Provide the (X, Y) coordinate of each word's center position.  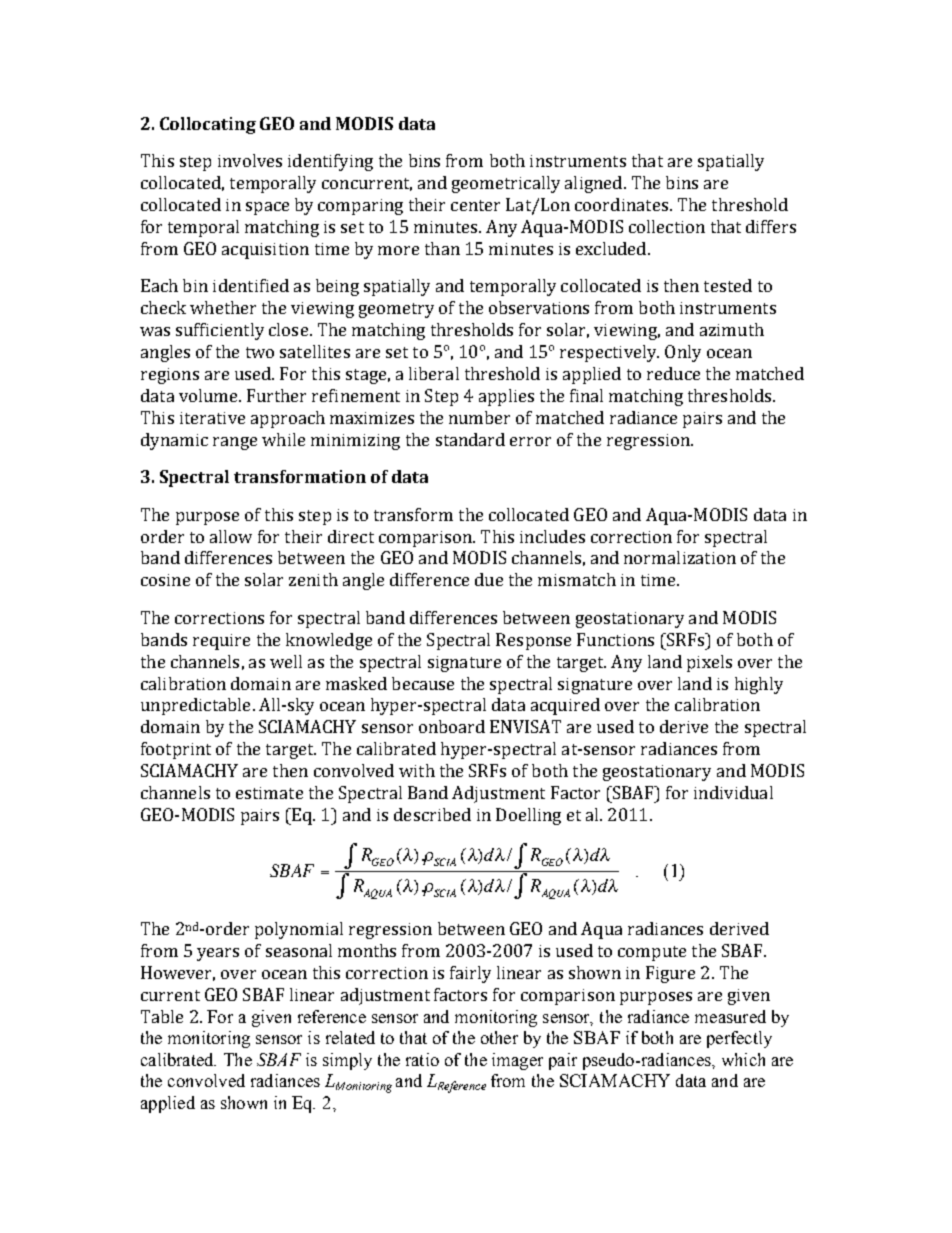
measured (730, 1016)
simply (347, 1061)
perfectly (739, 1039)
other (499, 1037)
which (743, 1059)
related (350, 1037)
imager (517, 1061)
